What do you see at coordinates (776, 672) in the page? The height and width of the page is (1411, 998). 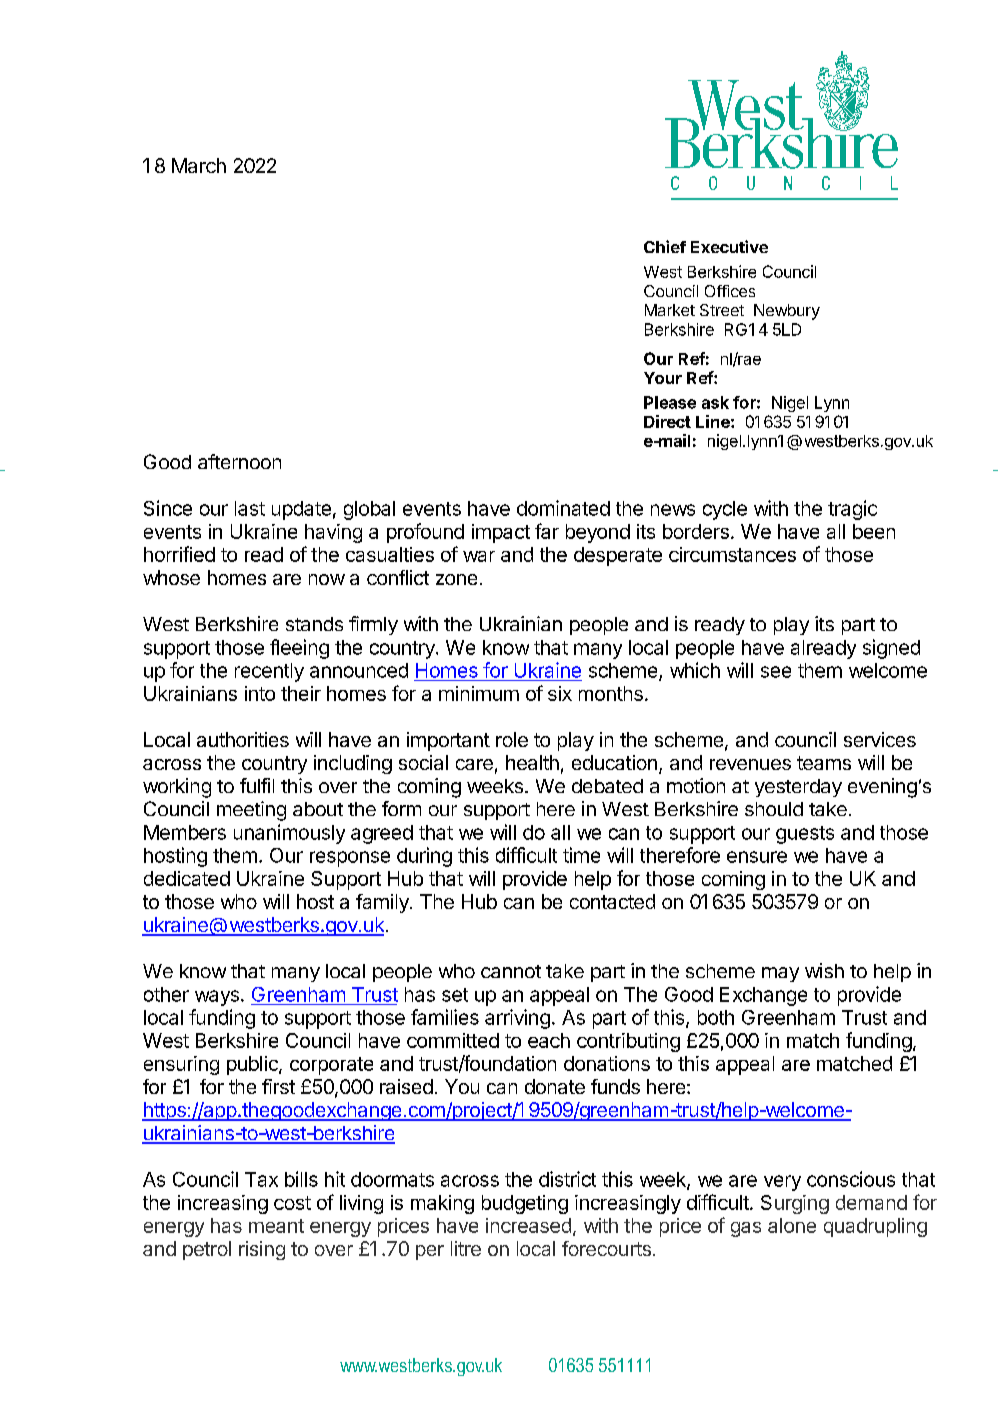 I see `see` at bounding box center [776, 672].
